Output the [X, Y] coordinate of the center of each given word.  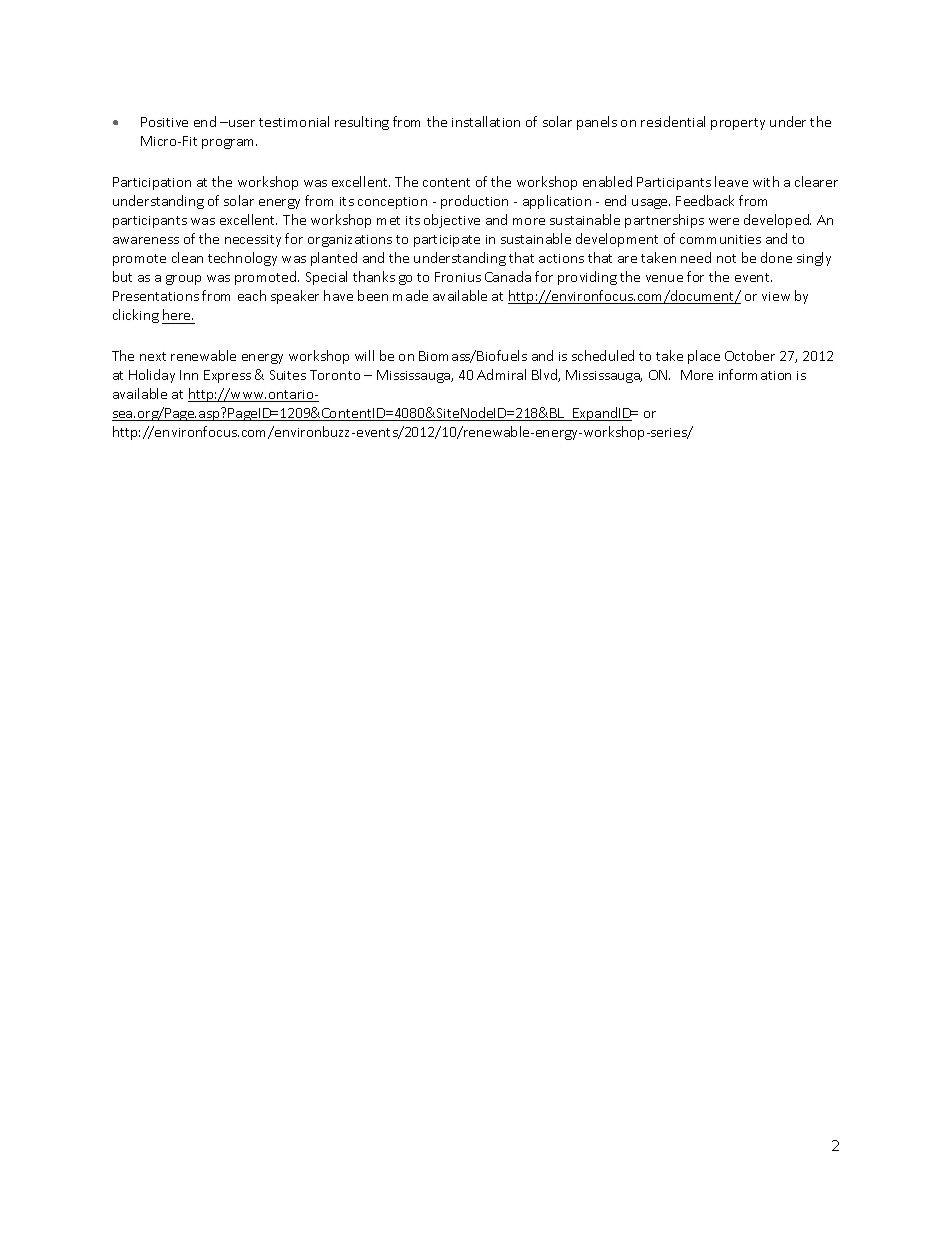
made [410, 295]
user [241, 123]
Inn [189, 375]
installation [486, 121]
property [738, 124]
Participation [152, 183]
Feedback [705, 200]
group [183, 280]
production [474, 202]
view [776, 296]
